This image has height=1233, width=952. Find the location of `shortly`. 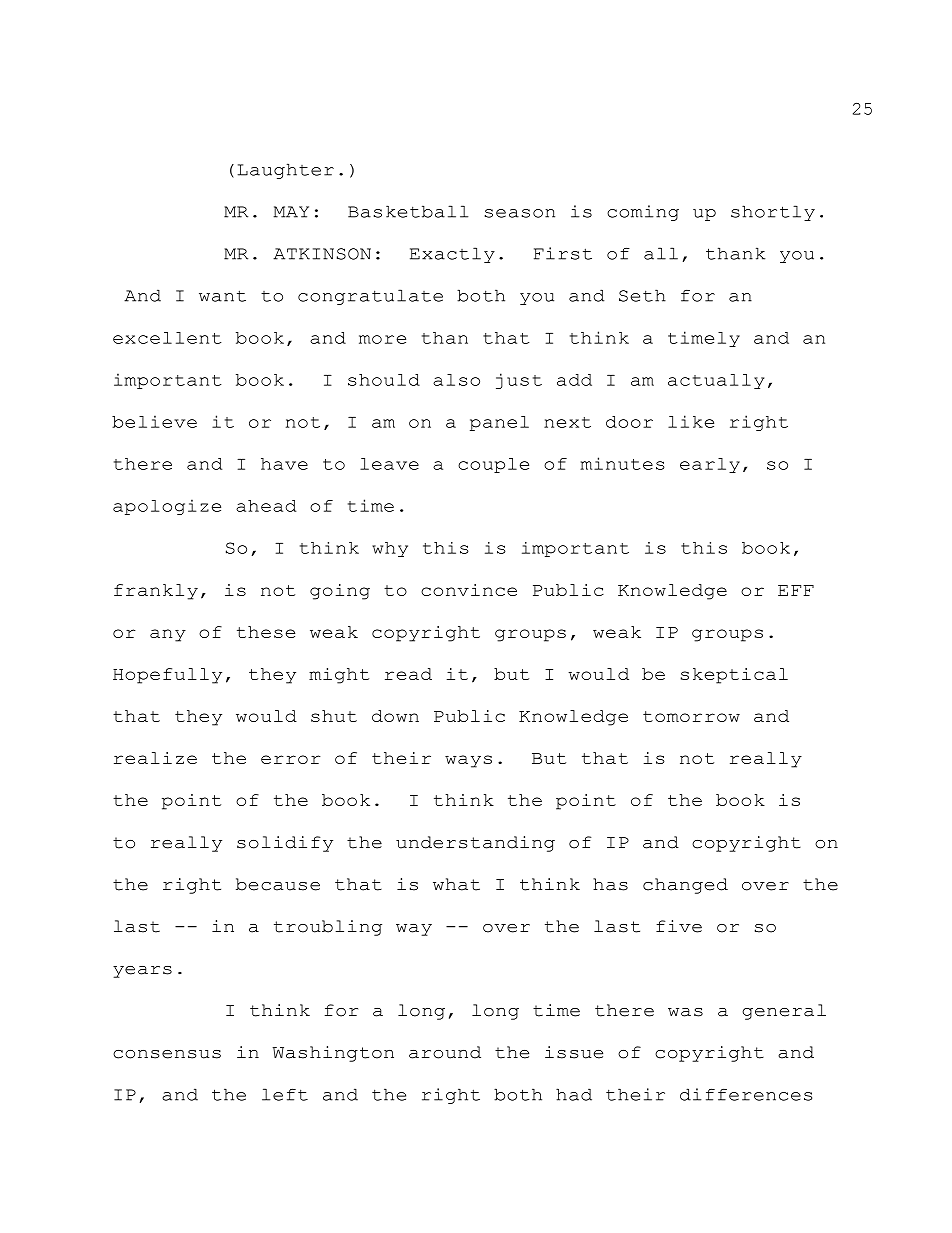

shortly is located at coordinates (773, 213).
